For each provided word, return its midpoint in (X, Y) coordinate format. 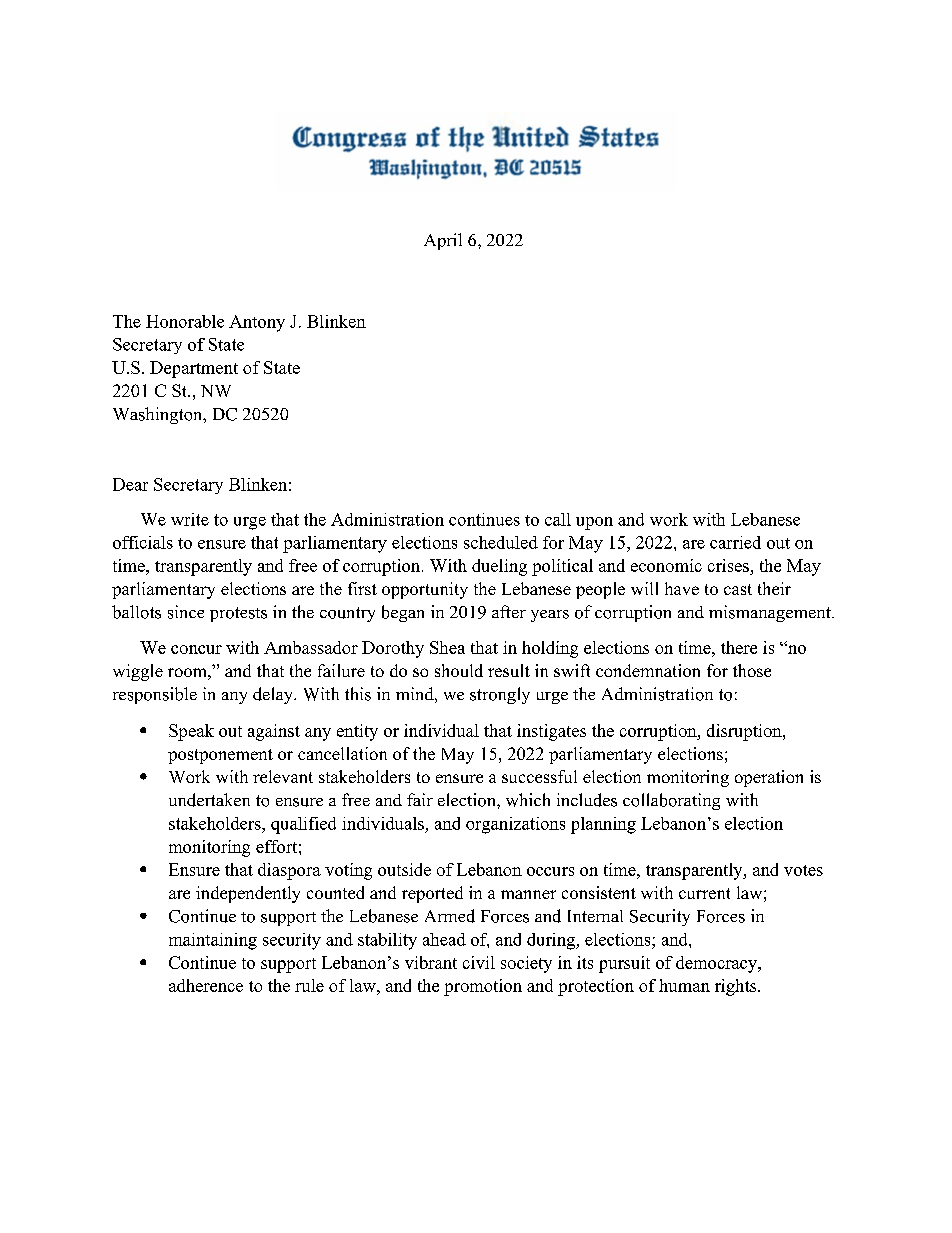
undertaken (209, 800)
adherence (206, 985)
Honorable (185, 321)
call (558, 519)
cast (738, 589)
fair (420, 799)
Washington (159, 415)
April (443, 241)
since (186, 612)
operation (769, 778)
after (509, 611)
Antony (257, 323)
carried (735, 542)
